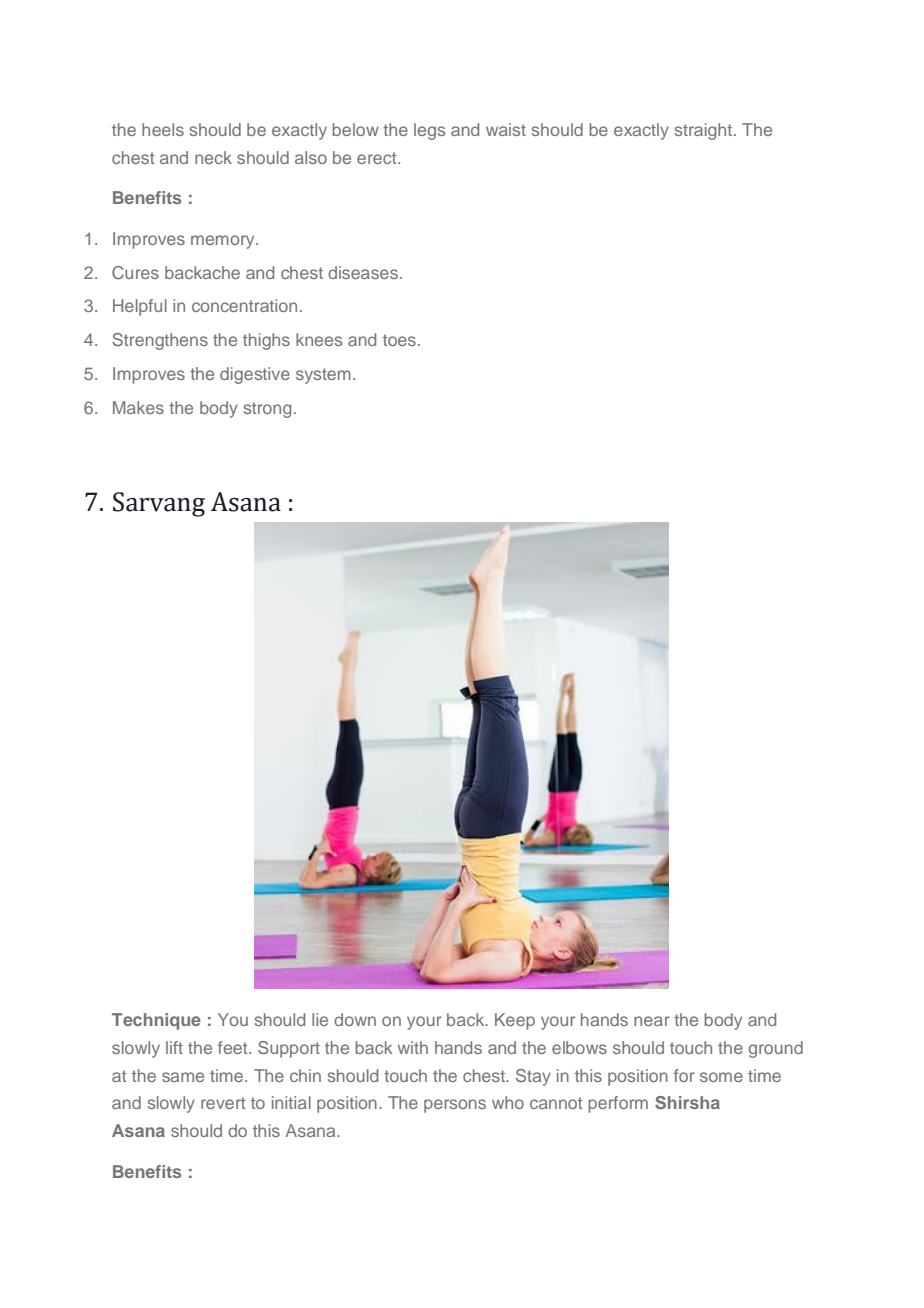 This image has height=1308, width=924. I want to click on legs, so click(429, 131).
